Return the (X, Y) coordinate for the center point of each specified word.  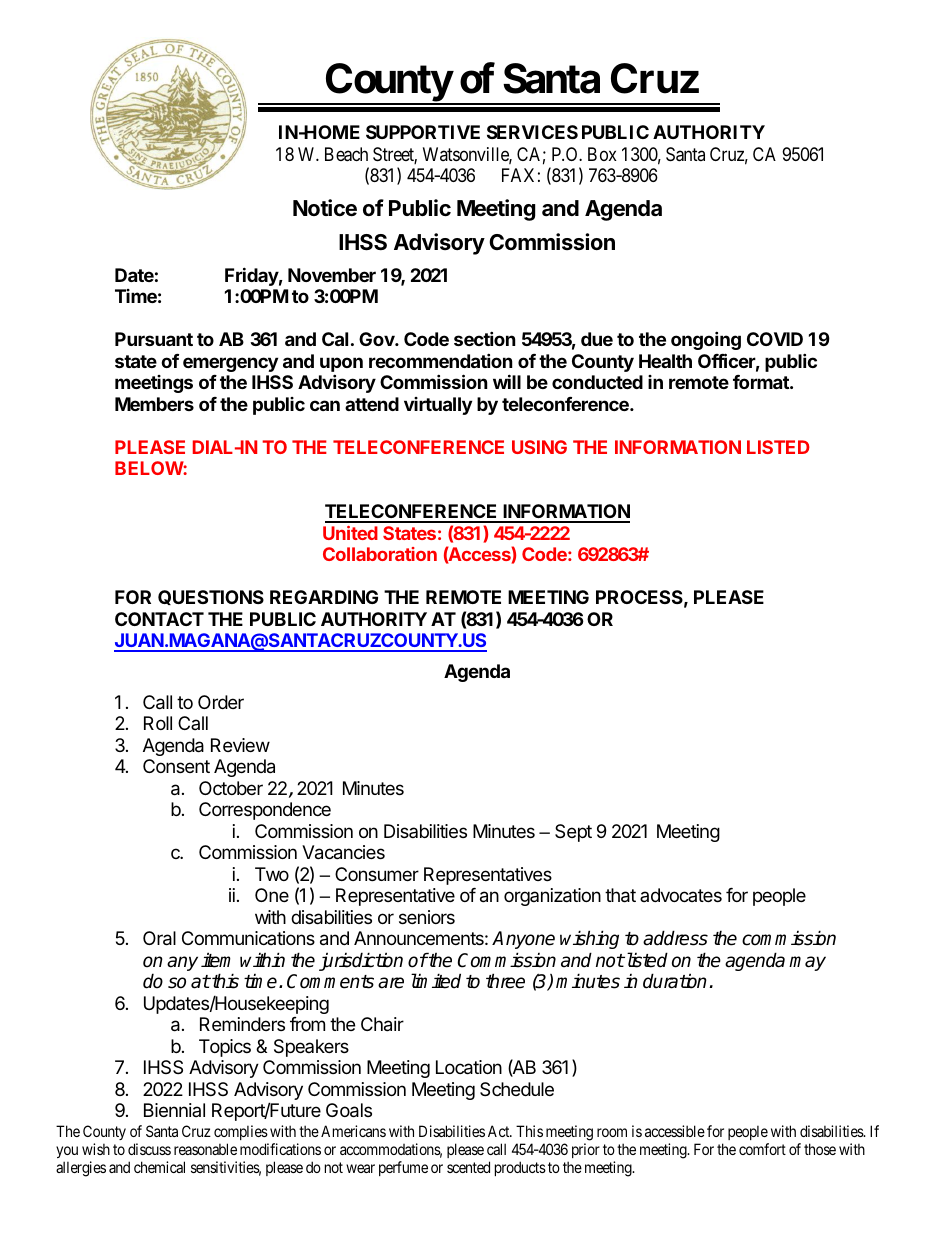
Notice (325, 208)
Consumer (377, 874)
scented (468, 1167)
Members (154, 404)
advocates (681, 895)
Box (602, 154)
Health (665, 361)
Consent (176, 766)
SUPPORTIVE (423, 132)
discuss (149, 1149)
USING (539, 447)
